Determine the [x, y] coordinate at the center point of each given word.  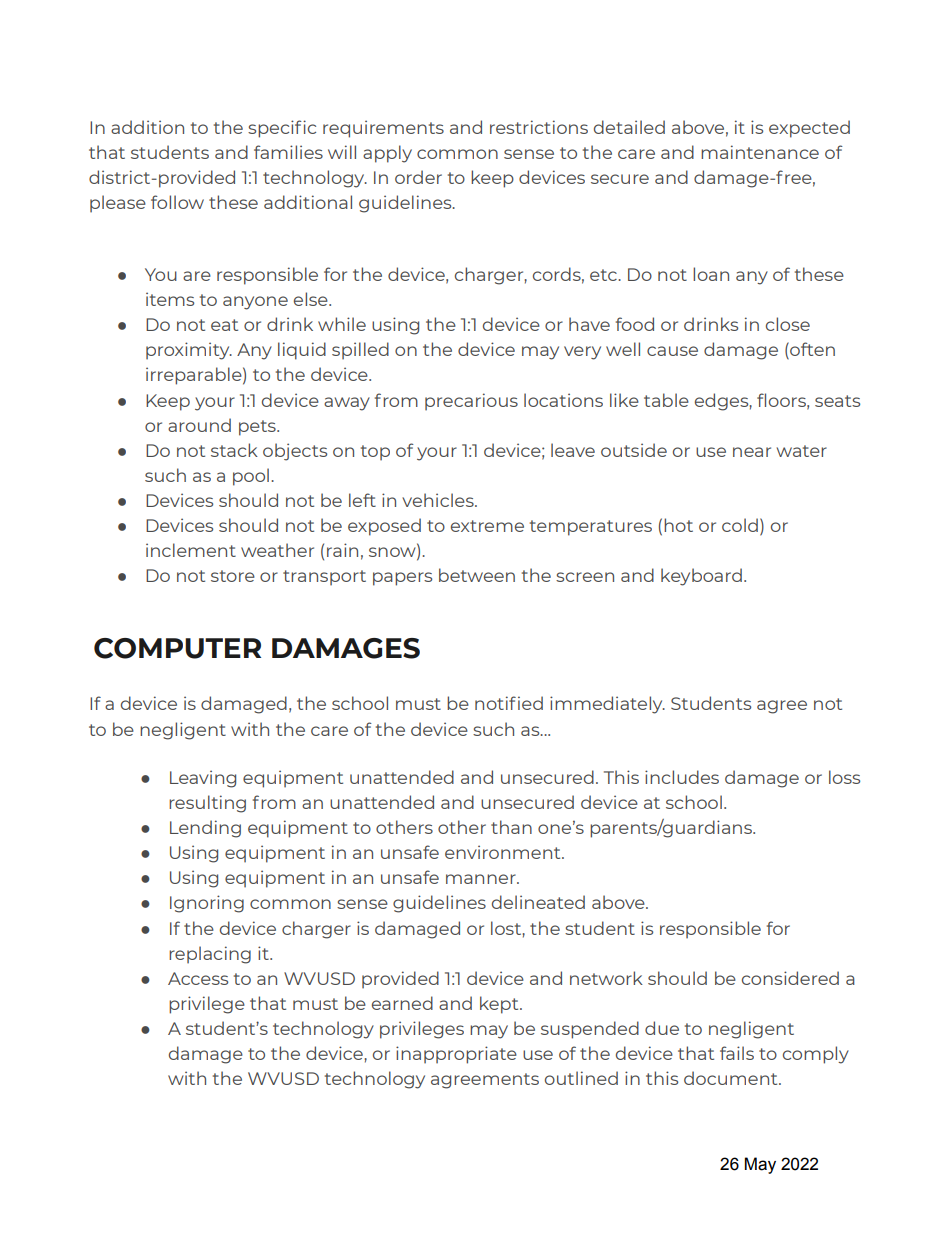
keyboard [701, 577]
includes [682, 777]
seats [837, 401]
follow [177, 202]
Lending [205, 829]
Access [198, 978]
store [233, 576]
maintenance [760, 152]
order [418, 177]
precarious [471, 402]
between [477, 575]
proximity [189, 351]
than [511, 827]
